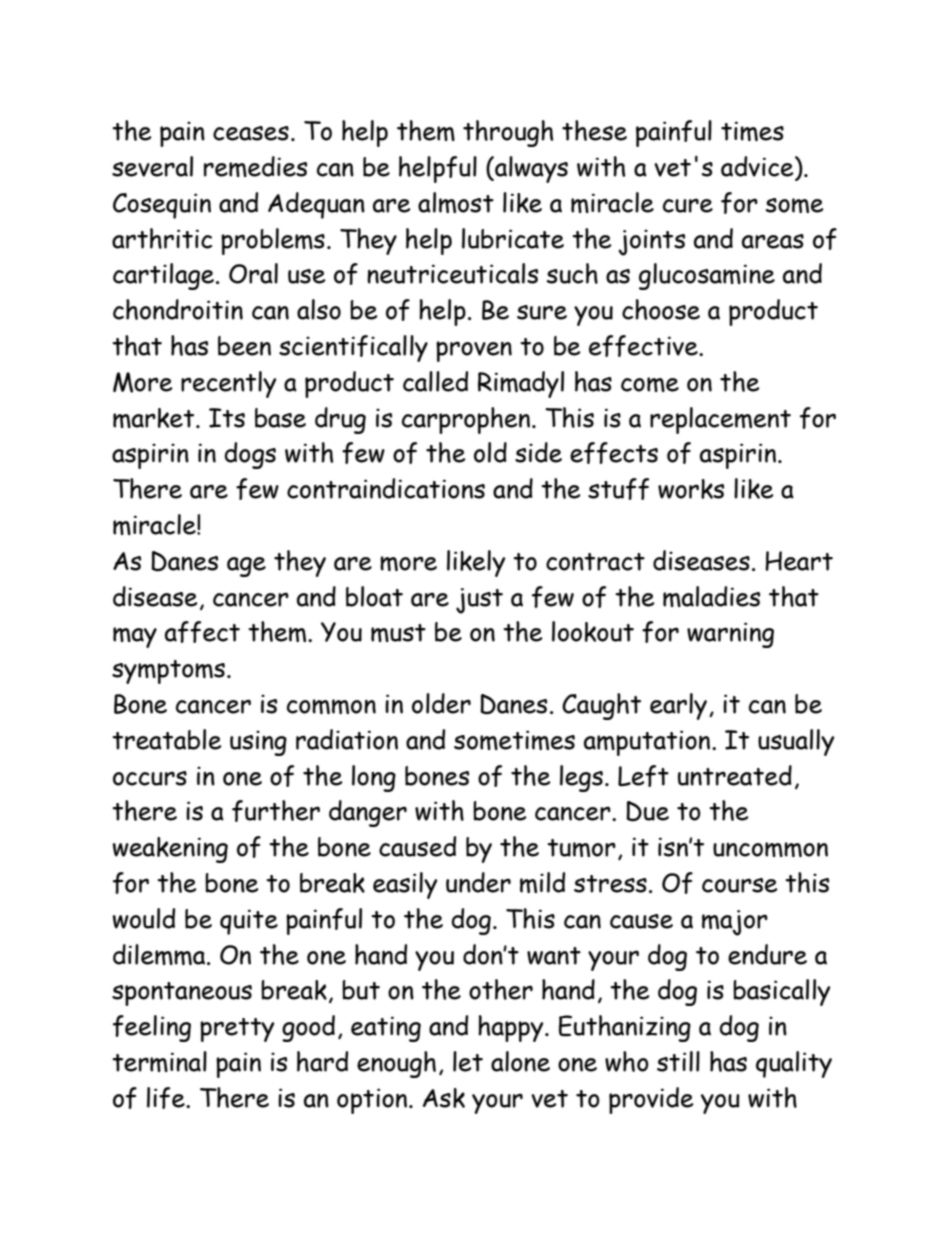 Image resolution: width=952 pixels, height=1233 pixels. Describe the element at coordinates (202, 632) in the screenshot. I see `affect` at that location.
